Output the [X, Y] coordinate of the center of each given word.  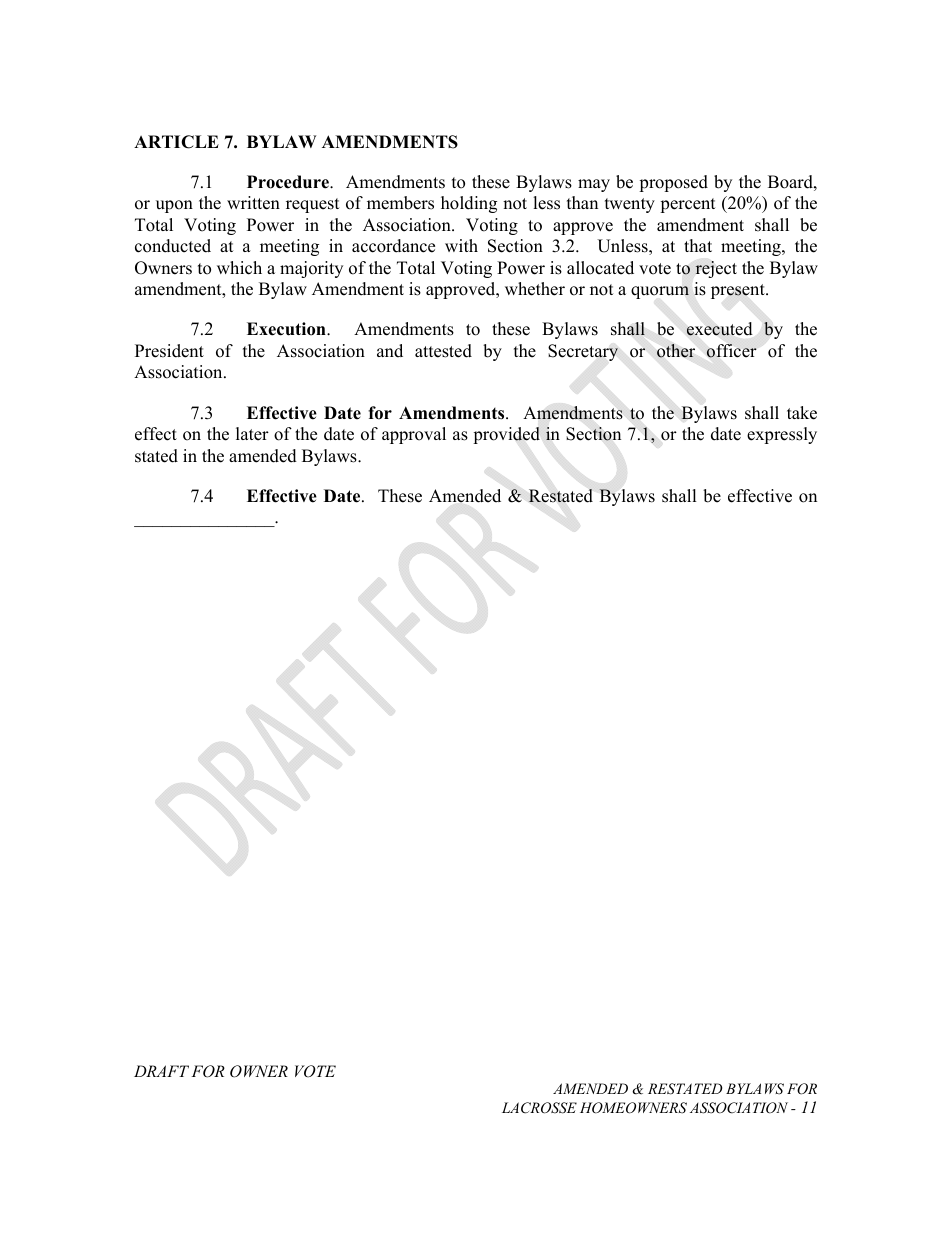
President [169, 351]
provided [506, 435]
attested [443, 351]
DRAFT [161, 1071]
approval [414, 435]
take [802, 413]
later [252, 434]
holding [469, 204]
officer [732, 351]
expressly [782, 435]
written [253, 203]
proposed [673, 183]
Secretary [583, 352]
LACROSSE [539, 1108]
